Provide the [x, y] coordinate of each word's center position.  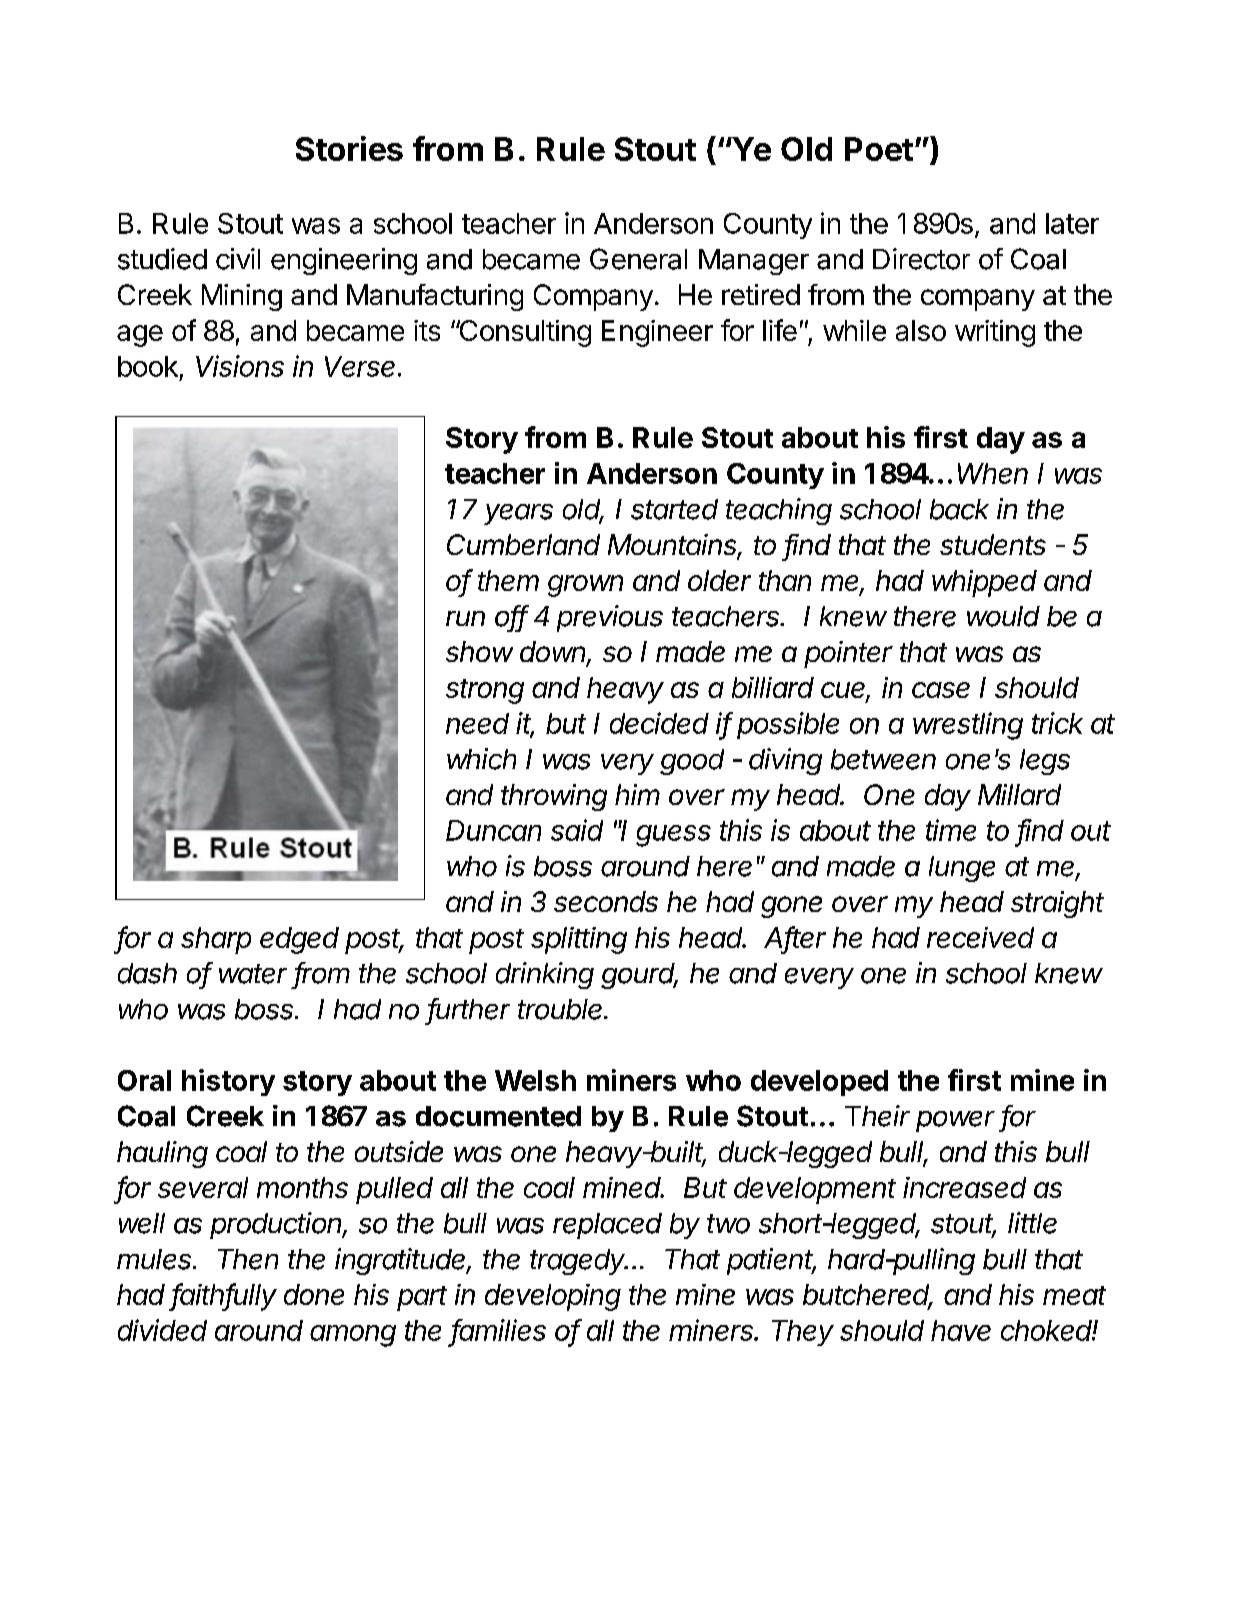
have [961, 1330]
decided [659, 723]
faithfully [224, 1297]
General [638, 259]
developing [553, 1297]
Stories [349, 148]
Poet [879, 149]
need [477, 723]
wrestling [968, 726]
